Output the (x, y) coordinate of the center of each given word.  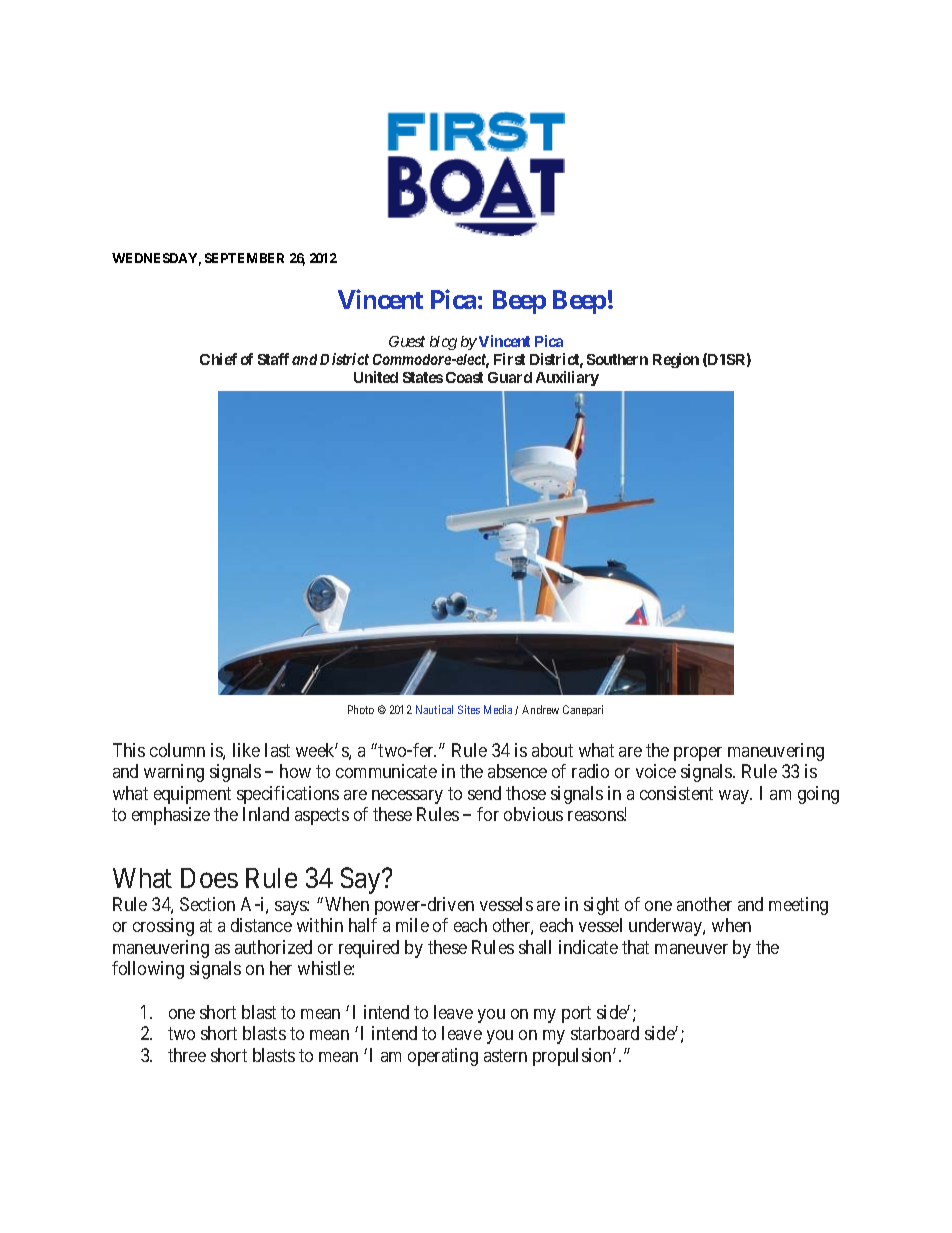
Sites (469, 709)
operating (443, 1057)
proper (698, 754)
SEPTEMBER (244, 258)
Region (676, 360)
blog (443, 343)
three (187, 1055)
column (177, 750)
